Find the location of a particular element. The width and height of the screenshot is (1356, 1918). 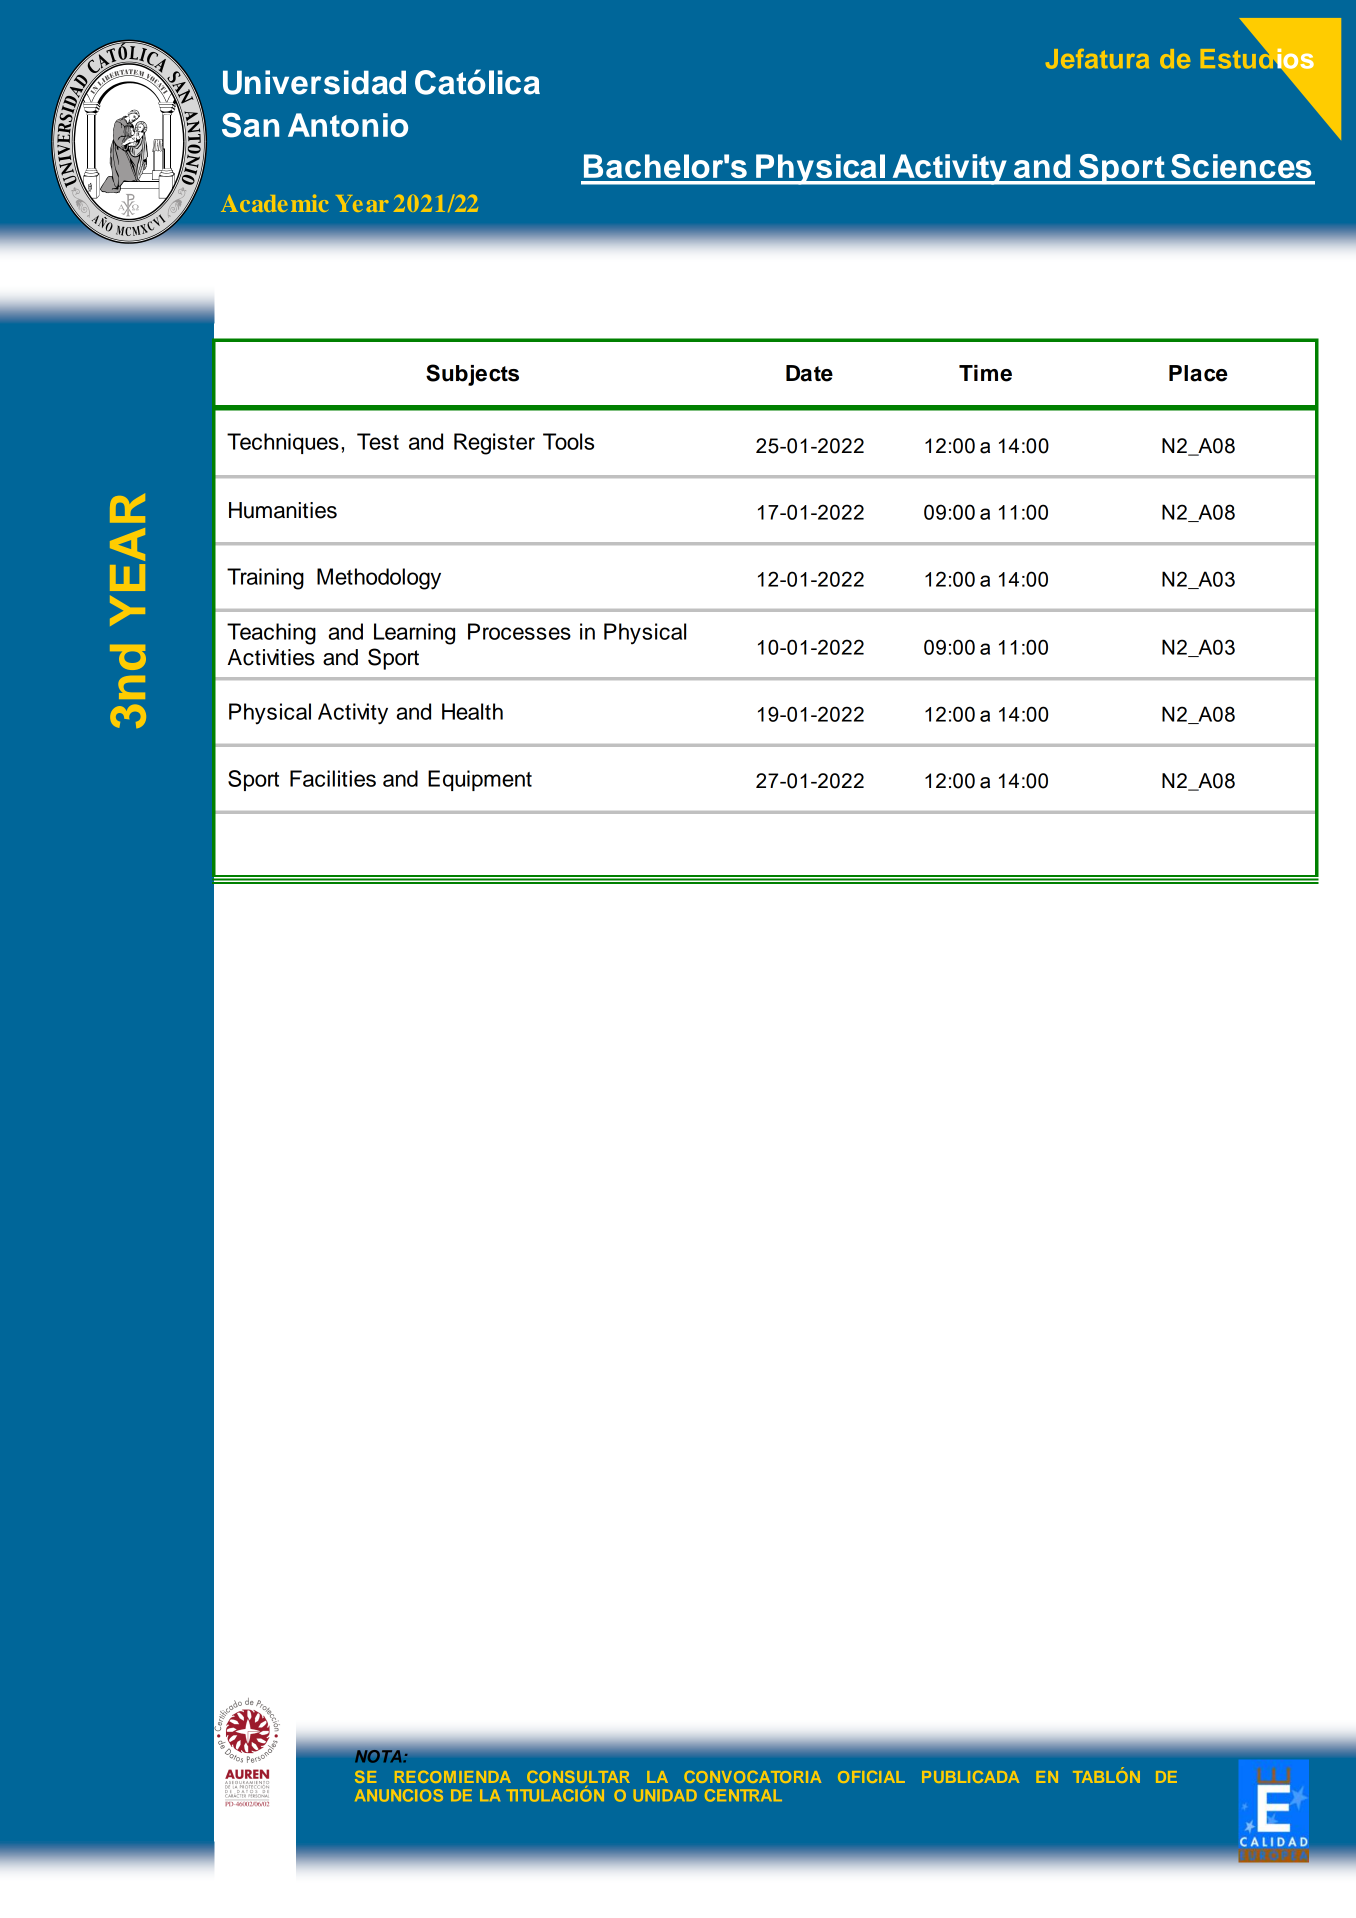

Methodology is located at coordinates (379, 579).
